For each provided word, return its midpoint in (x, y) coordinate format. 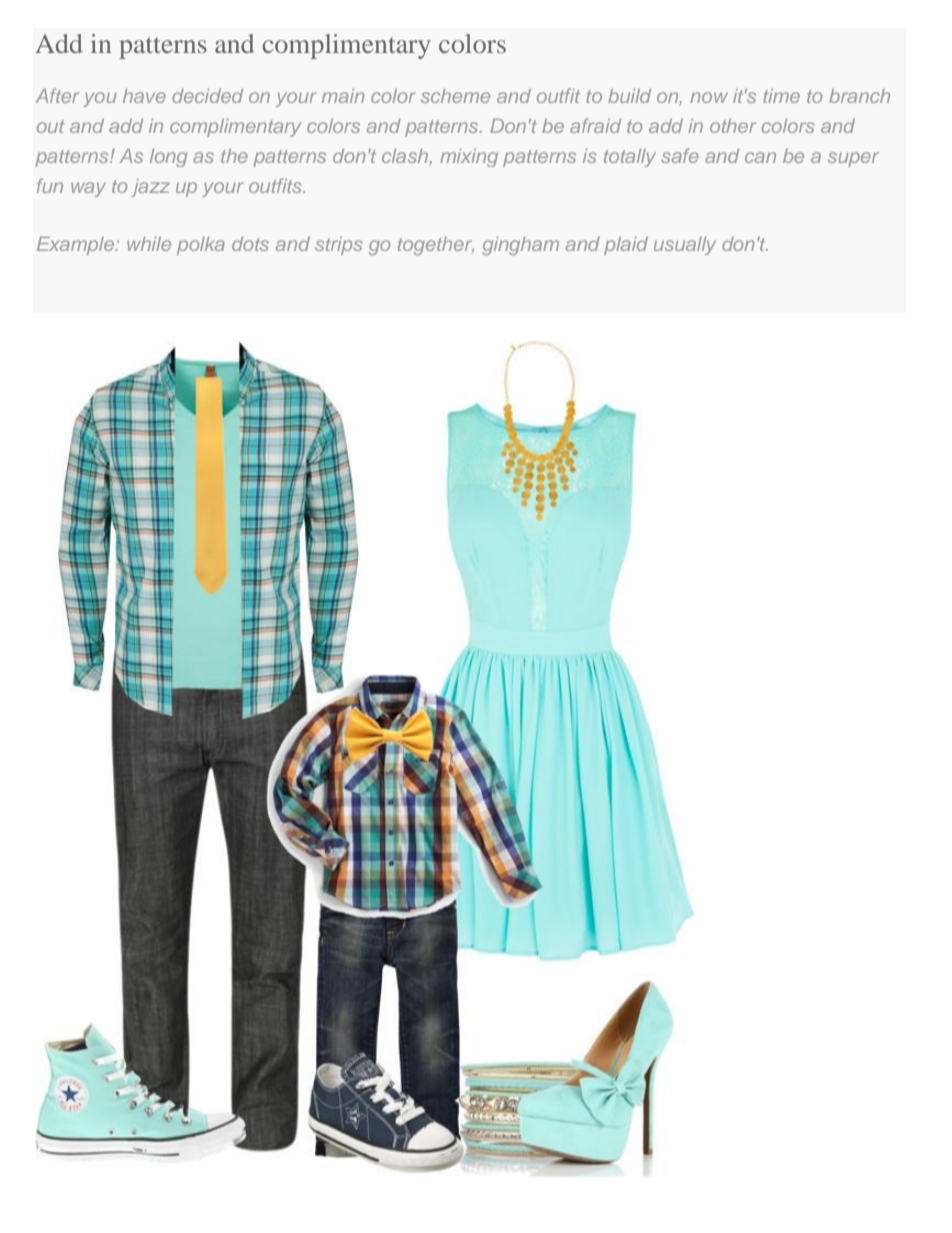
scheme (455, 96)
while (149, 244)
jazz (151, 188)
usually (685, 246)
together (436, 246)
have (144, 96)
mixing (469, 158)
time (781, 96)
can (760, 157)
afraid (595, 125)
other (733, 126)
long (168, 158)
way (88, 189)
